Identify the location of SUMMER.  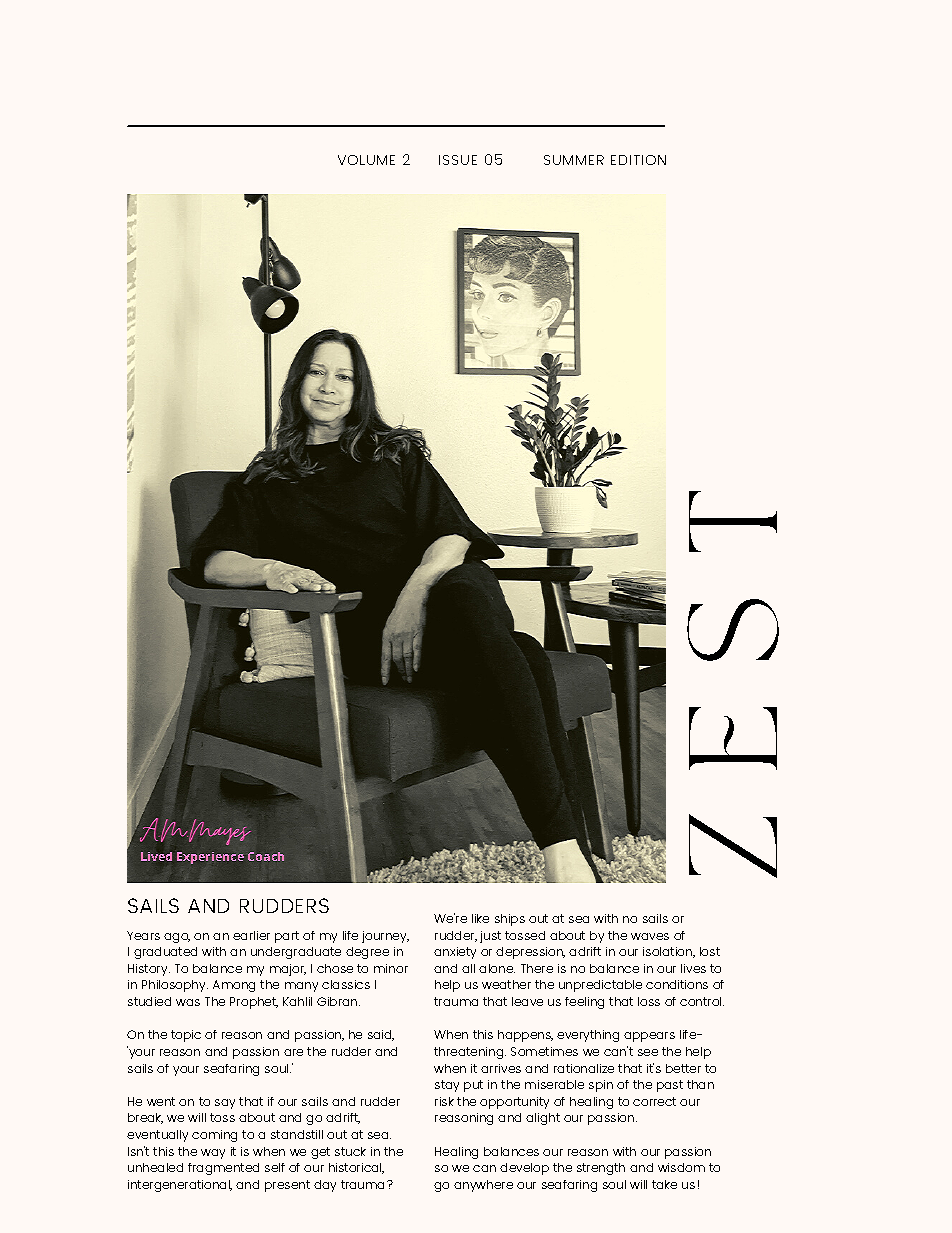
(574, 160).
